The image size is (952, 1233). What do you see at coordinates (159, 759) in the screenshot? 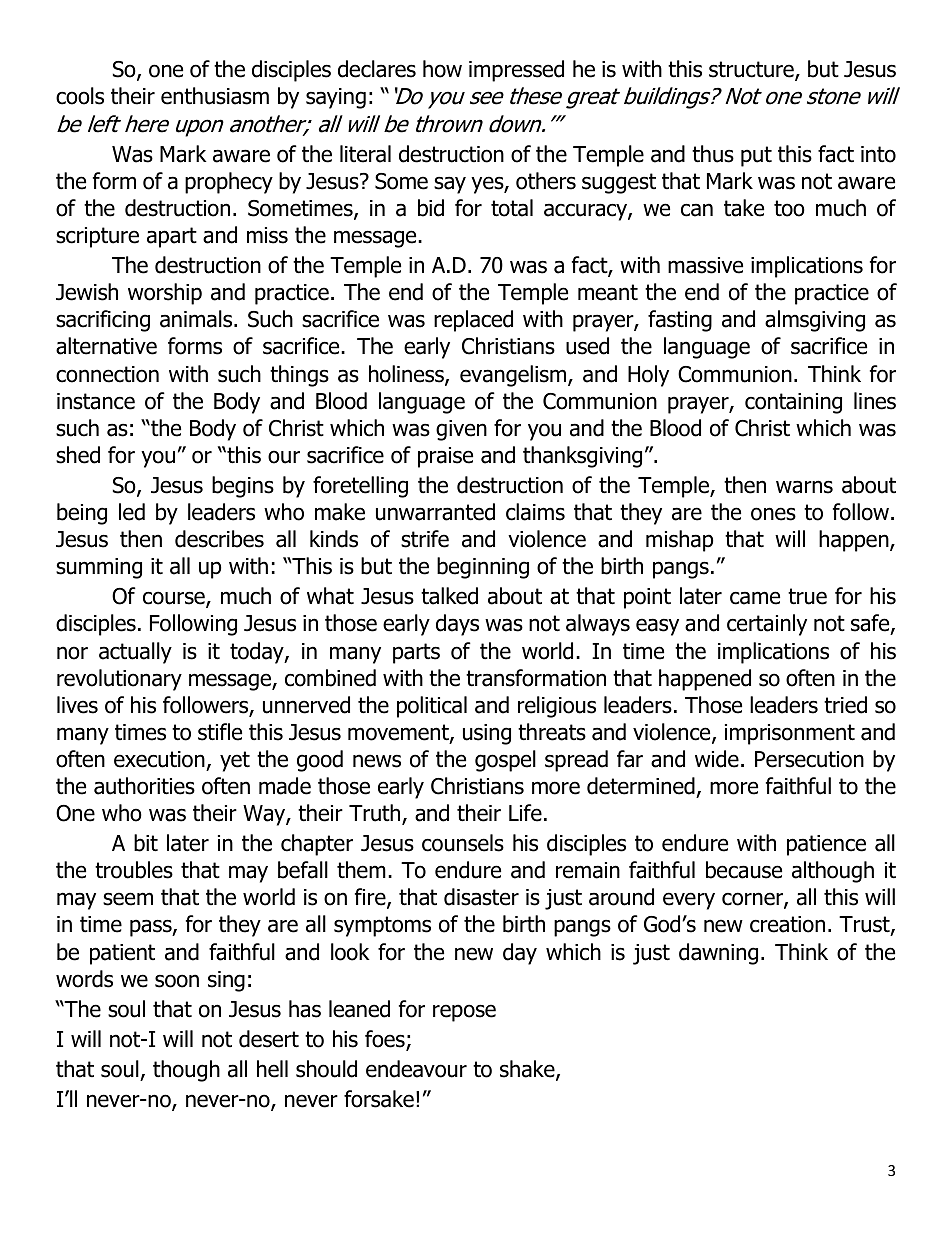
I see `execution` at bounding box center [159, 759].
